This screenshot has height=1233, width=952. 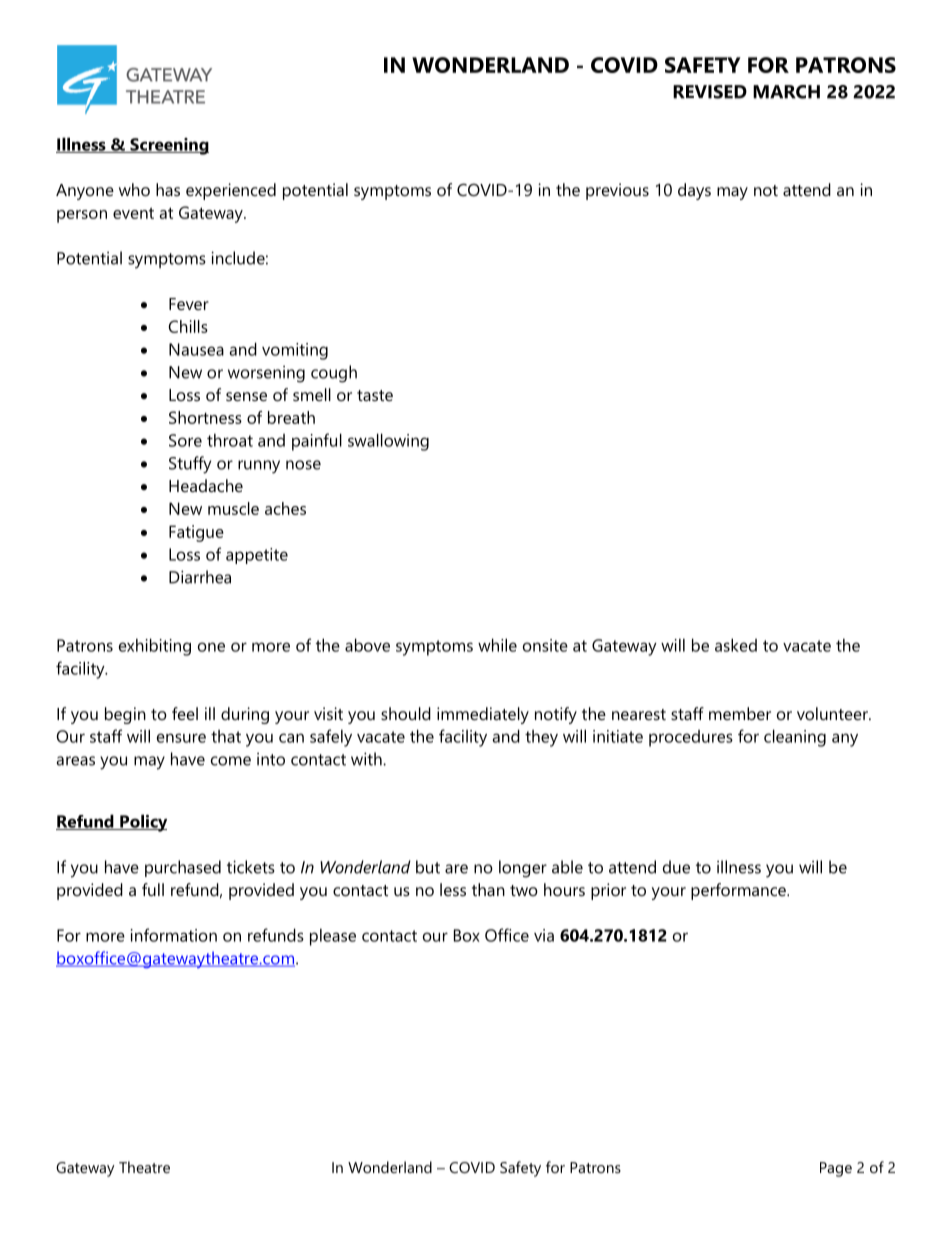 What do you see at coordinates (497, 645) in the screenshot?
I see `while` at bounding box center [497, 645].
